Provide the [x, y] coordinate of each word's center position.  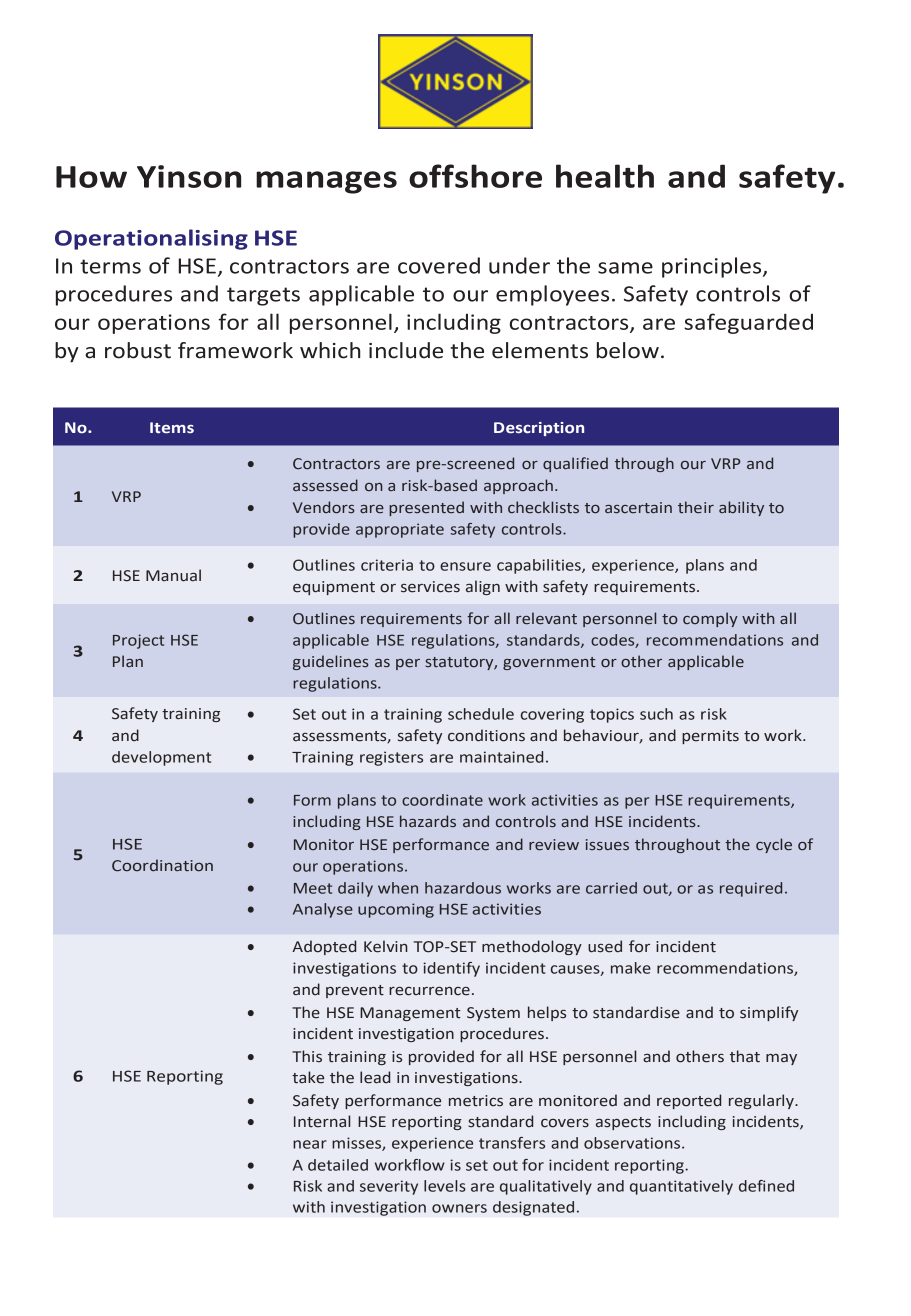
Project [138, 641]
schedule [481, 714]
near [310, 1144]
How [91, 177]
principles [713, 267]
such [656, 714]
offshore [475, 176]
